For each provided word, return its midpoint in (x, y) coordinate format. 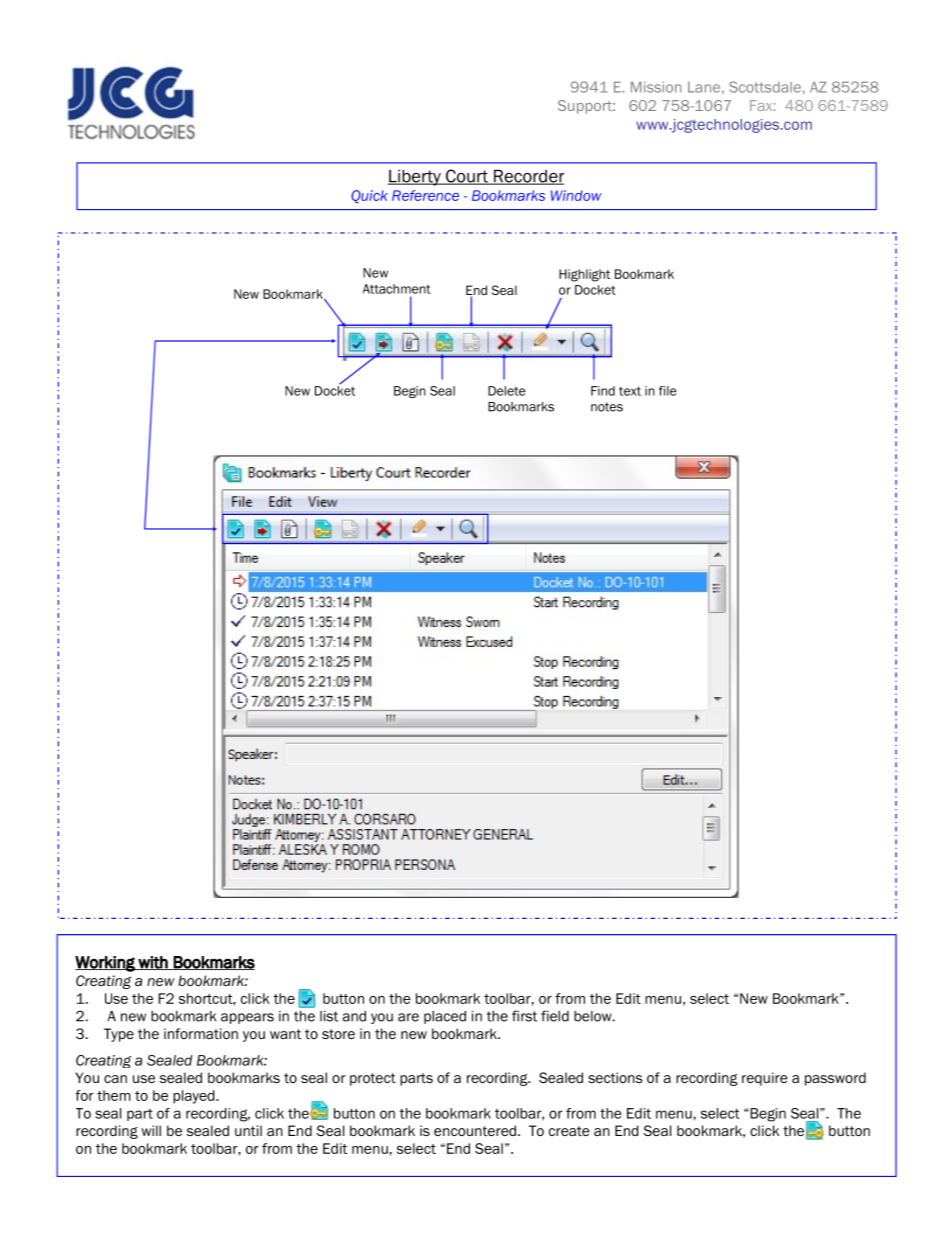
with (153, 963)
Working (106, 964)
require (765, 1079)
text (630, 391)
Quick (369, 196)
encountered (475, 1130)
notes (607, 407)
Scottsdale (765, 87)
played (195, 1097)
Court (467, 177)
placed (445, 1017)
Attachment (397, 289)
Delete (506, 391)
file (667, 391)
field (555, 1016)
